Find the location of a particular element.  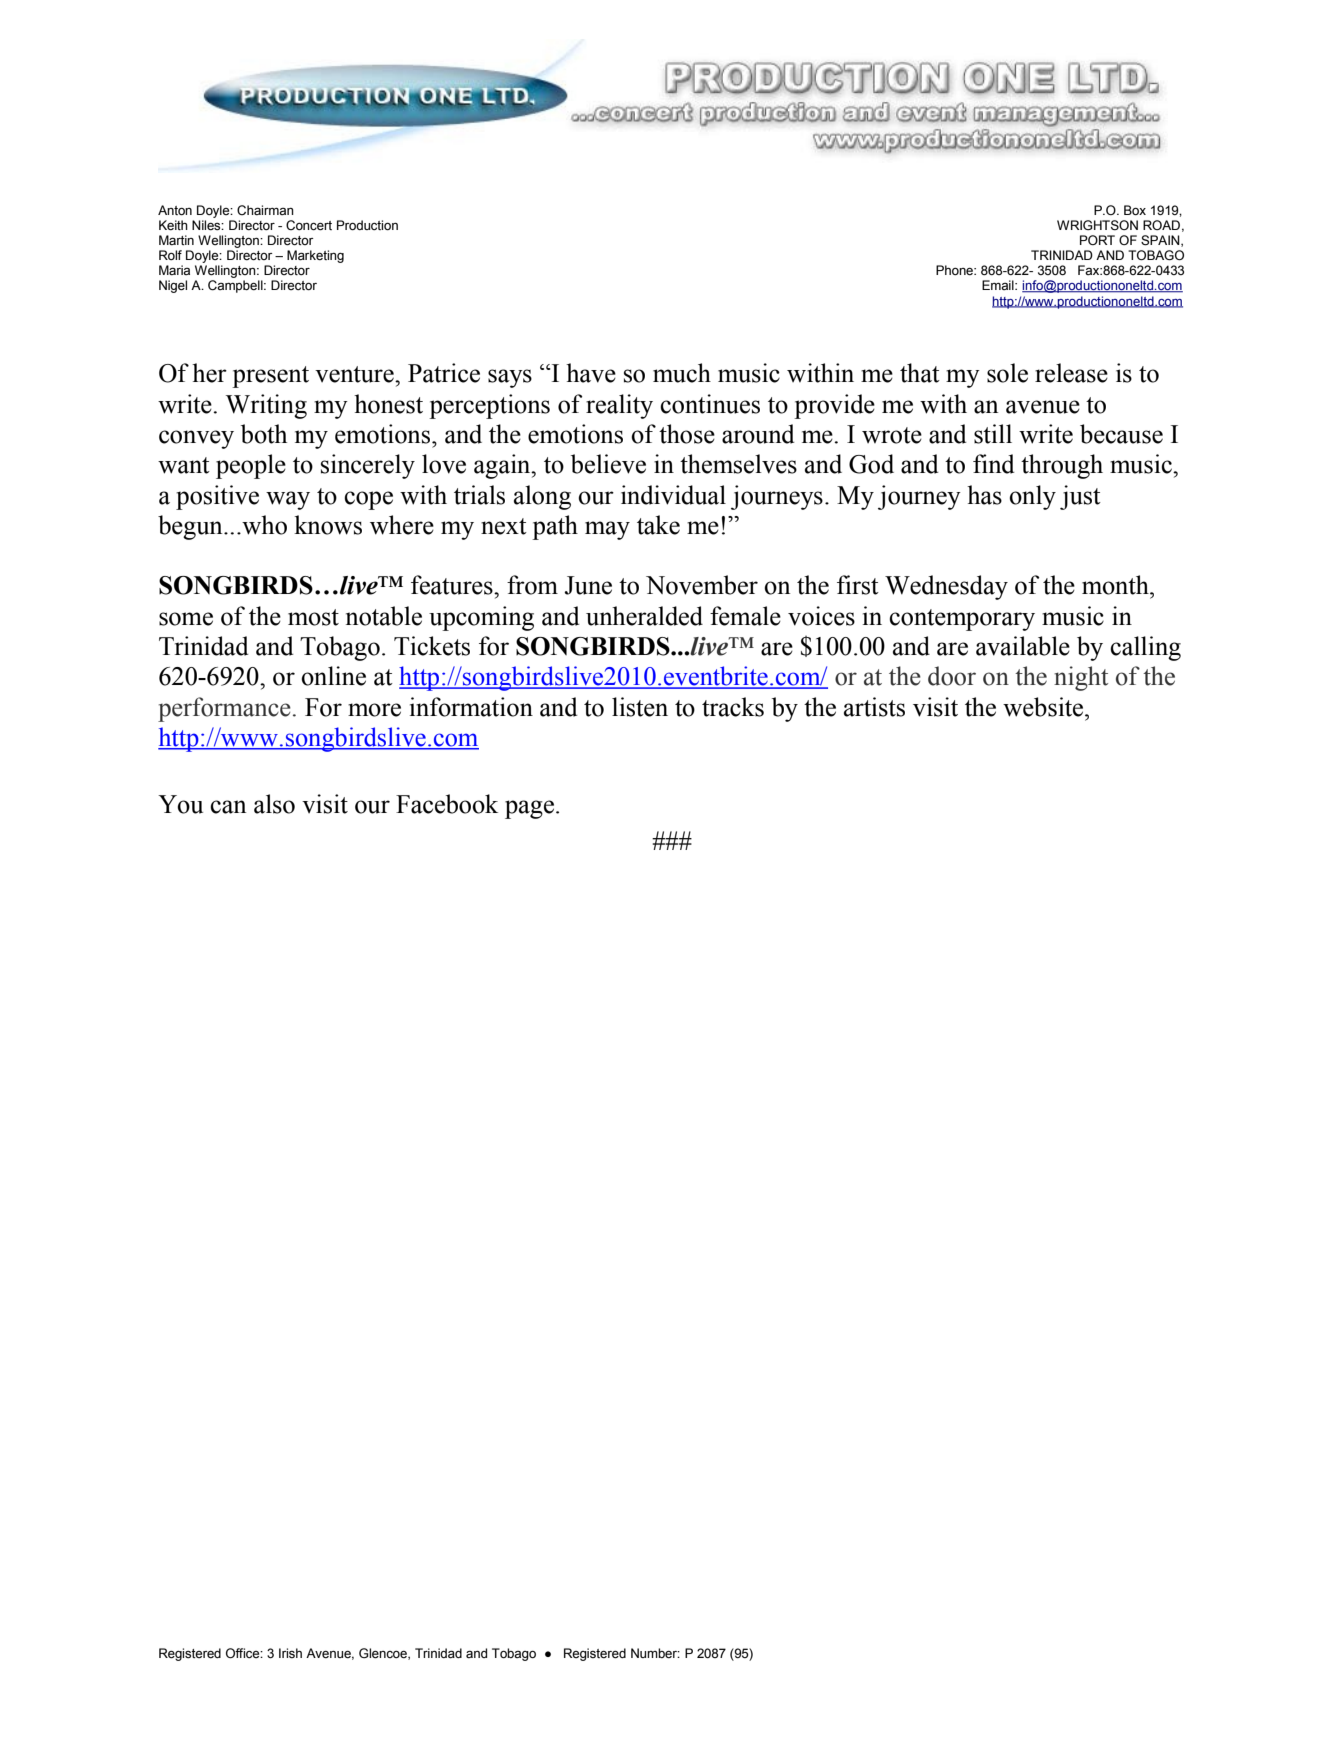

most is located at coordinates (313, 617).
